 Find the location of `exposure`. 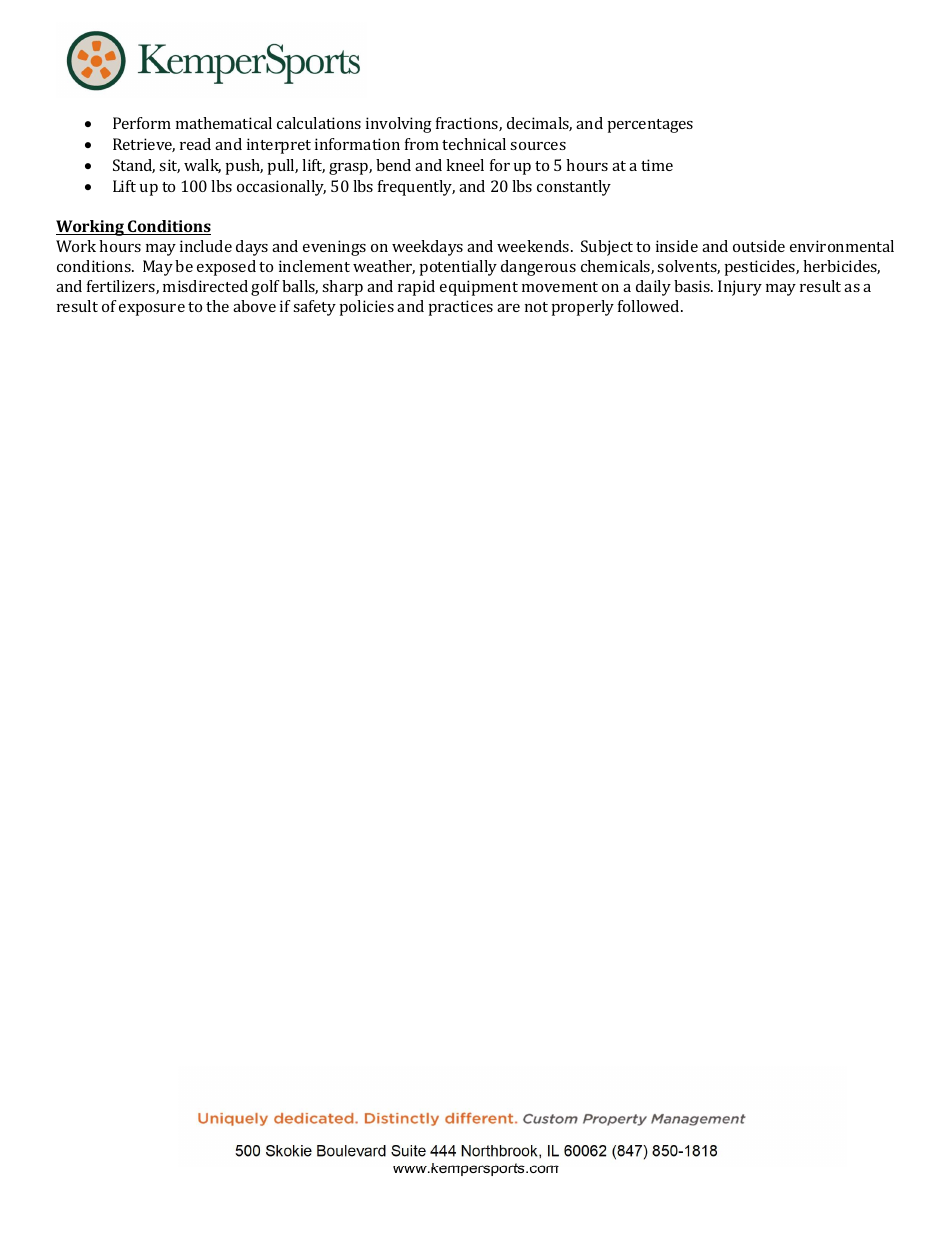

exposure is located at coordinates (152, 310).
